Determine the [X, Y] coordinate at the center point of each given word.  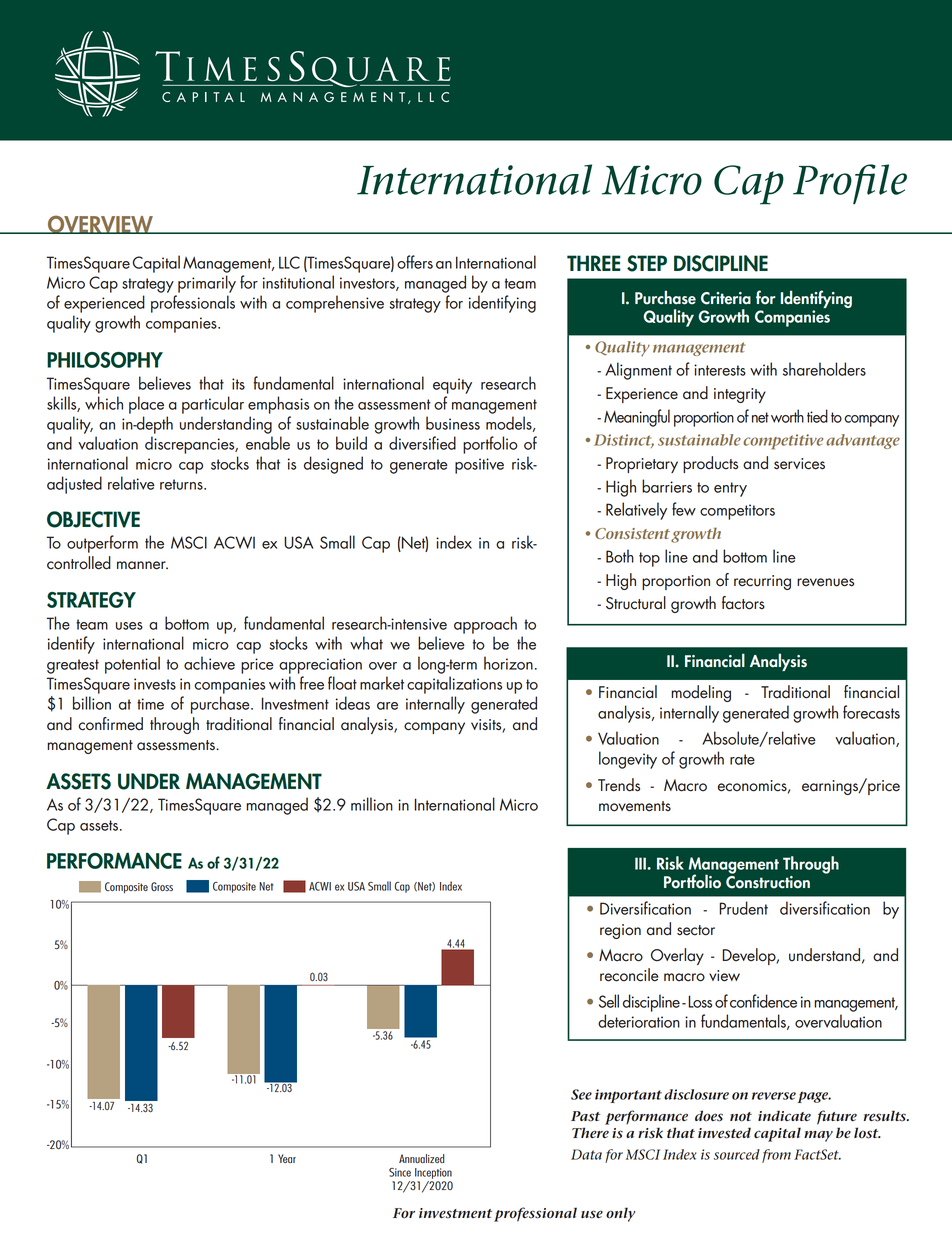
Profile [850, 184]
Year [287, 1158]
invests [155, 684]
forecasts [871, 712]
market [382, 683]
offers [415, 262]
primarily [207, 284]
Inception [433, 1173]
